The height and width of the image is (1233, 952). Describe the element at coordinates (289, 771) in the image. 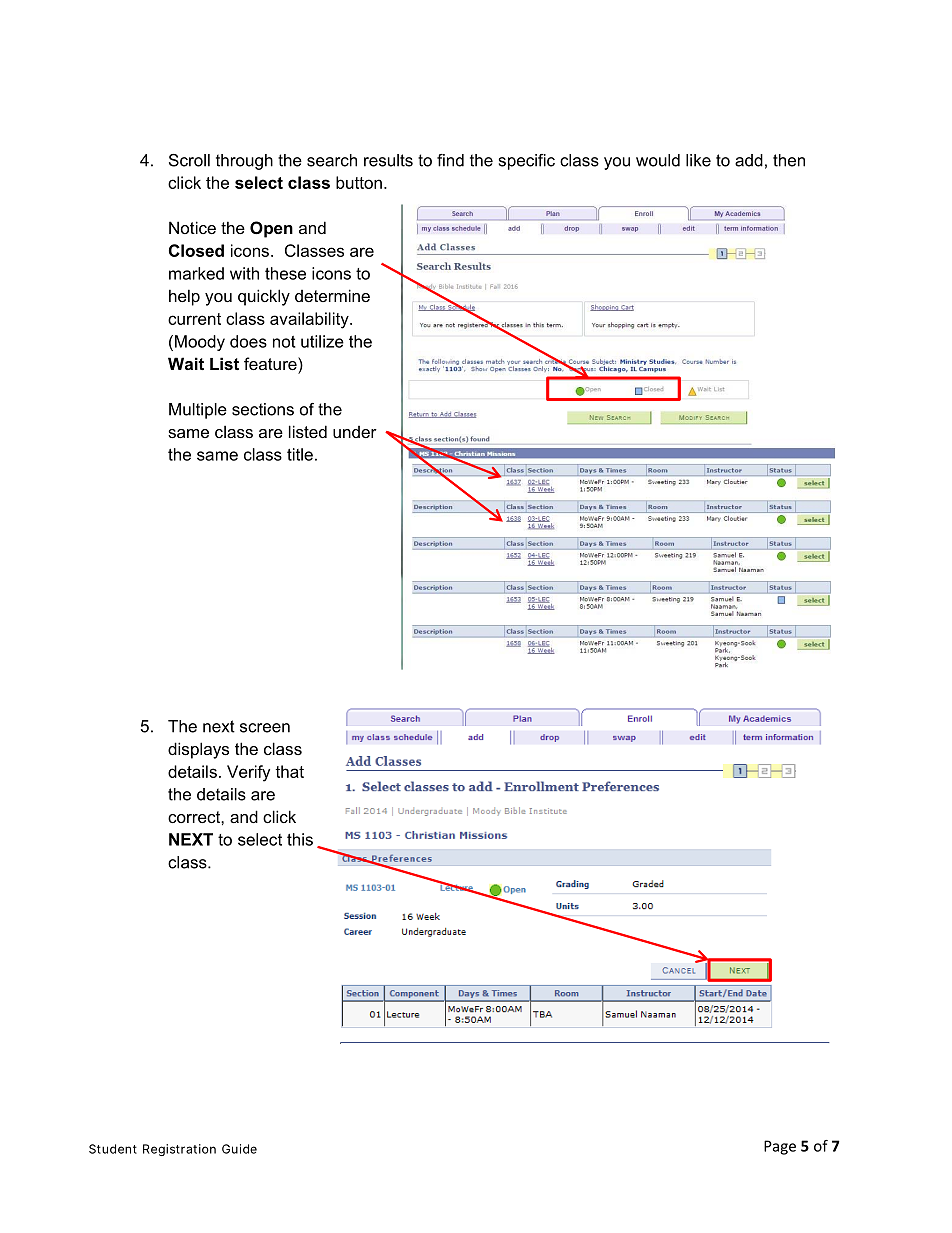

I see `that` at that location.
